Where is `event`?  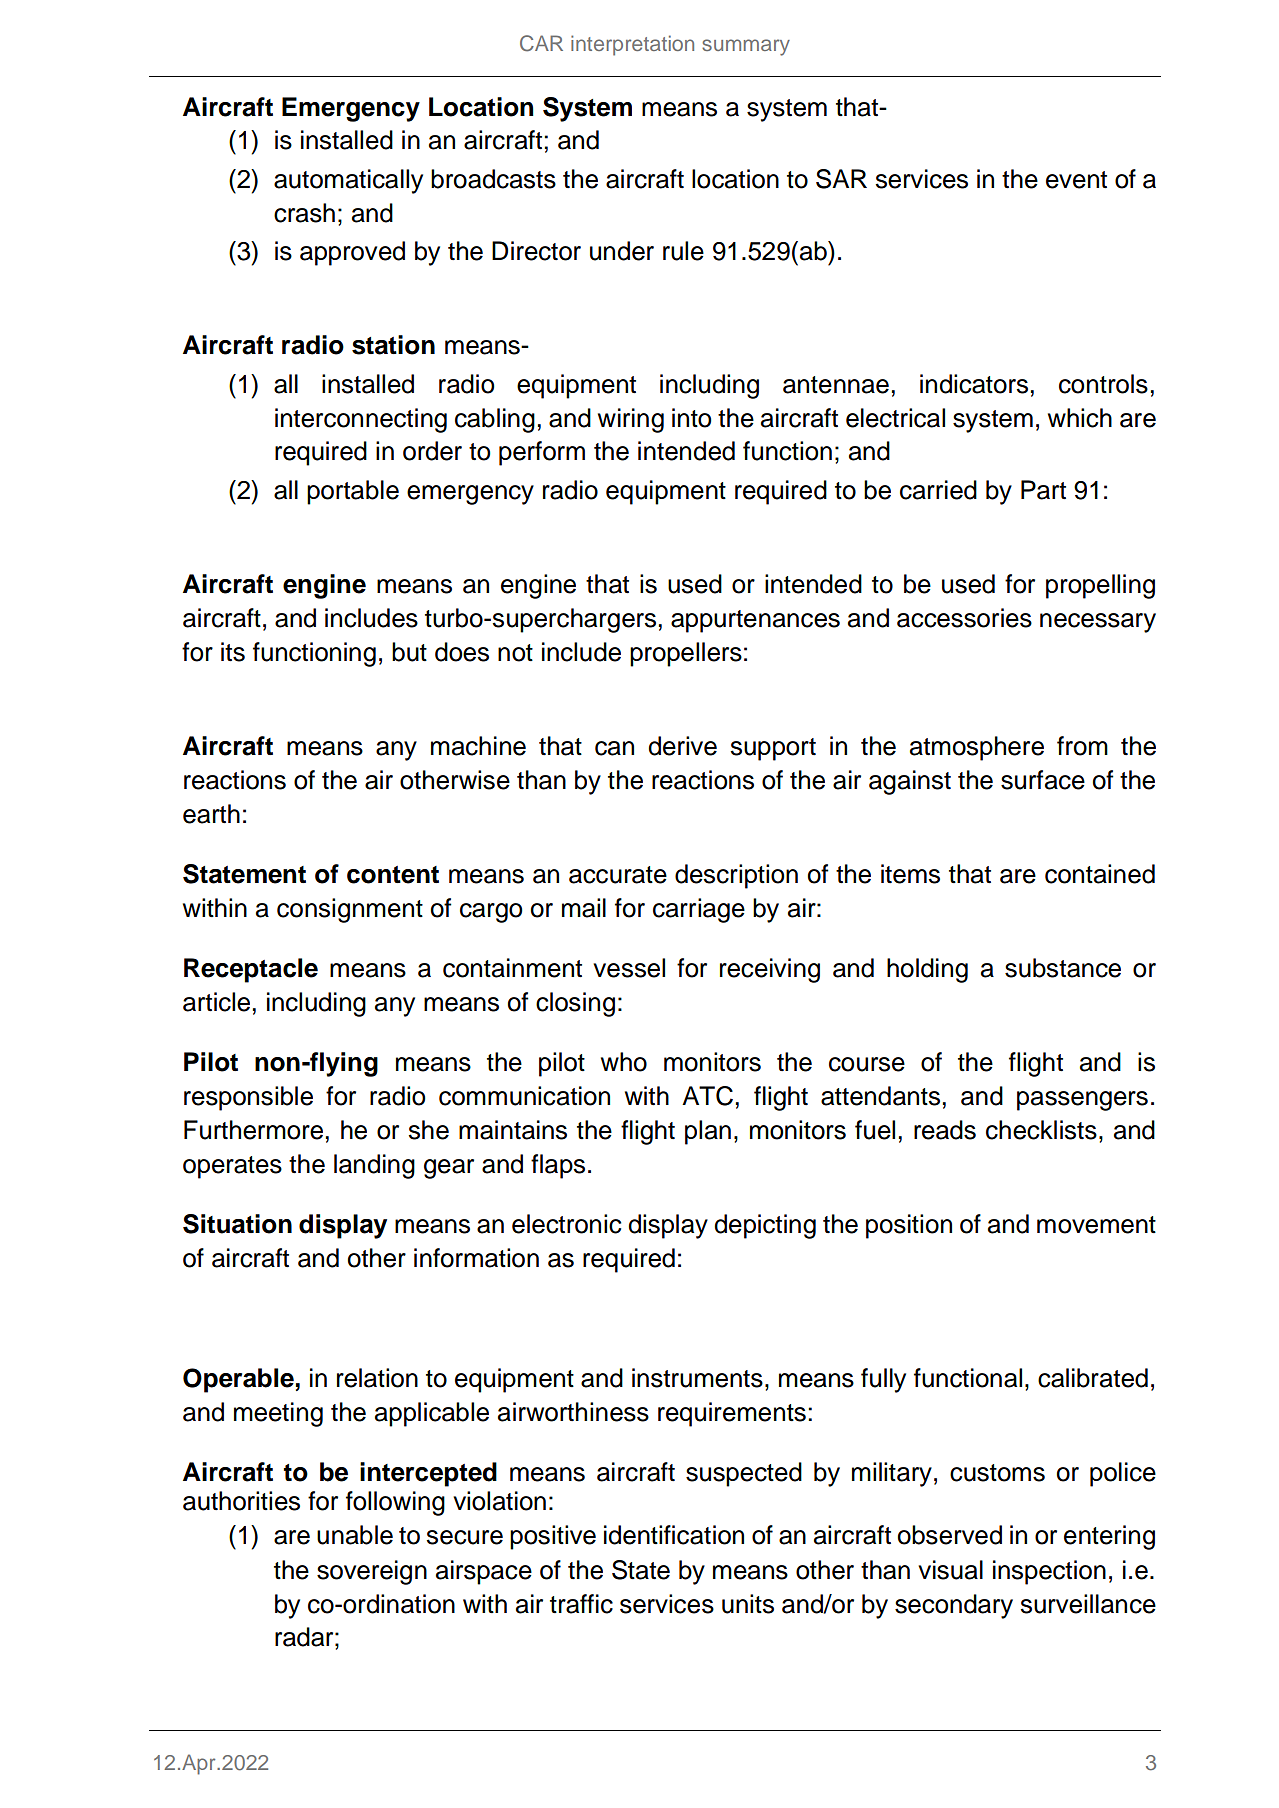 event is located at coordinates (1076, 180).
